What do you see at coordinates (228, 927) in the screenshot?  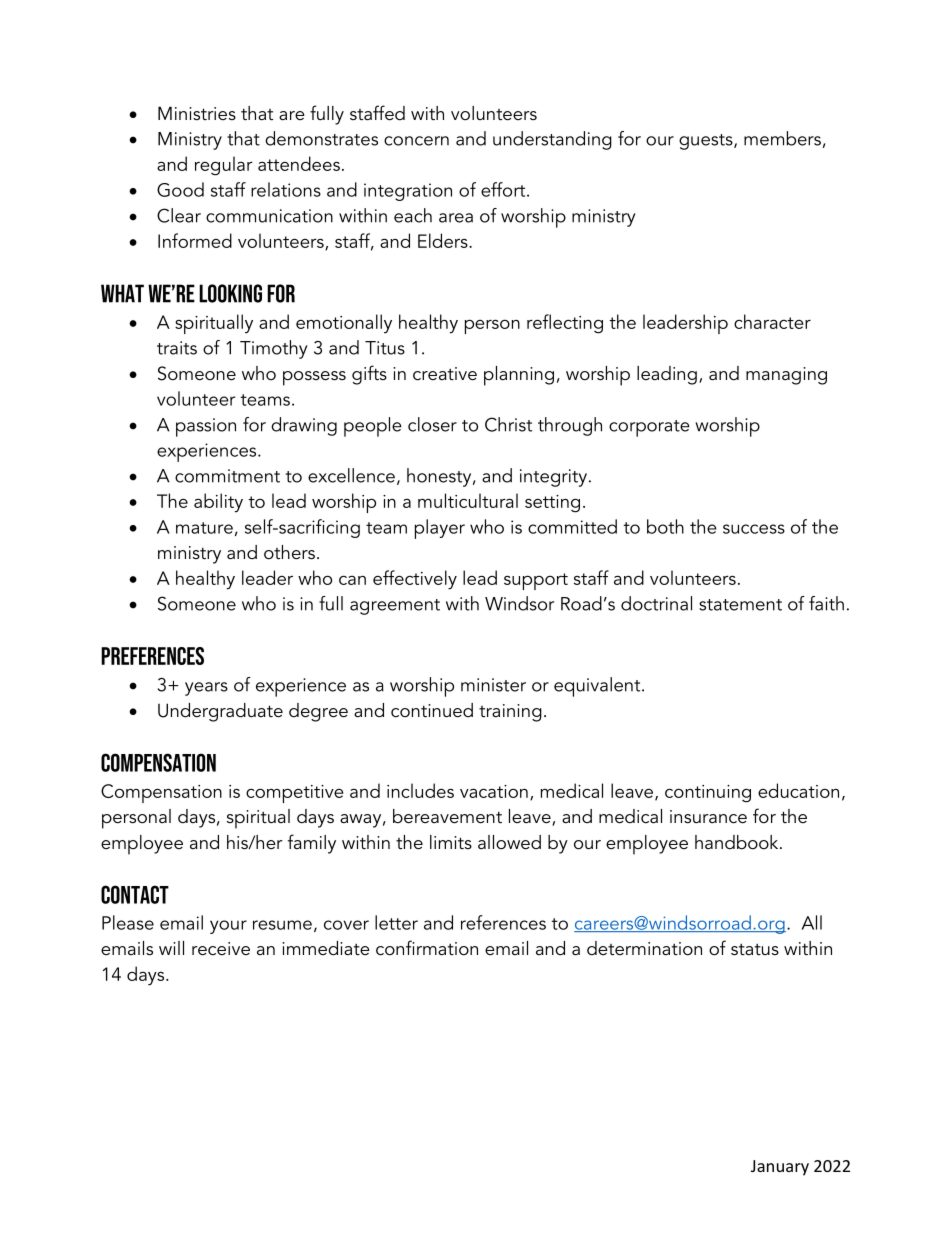 I see `your` at bounding box center [228, 927].
